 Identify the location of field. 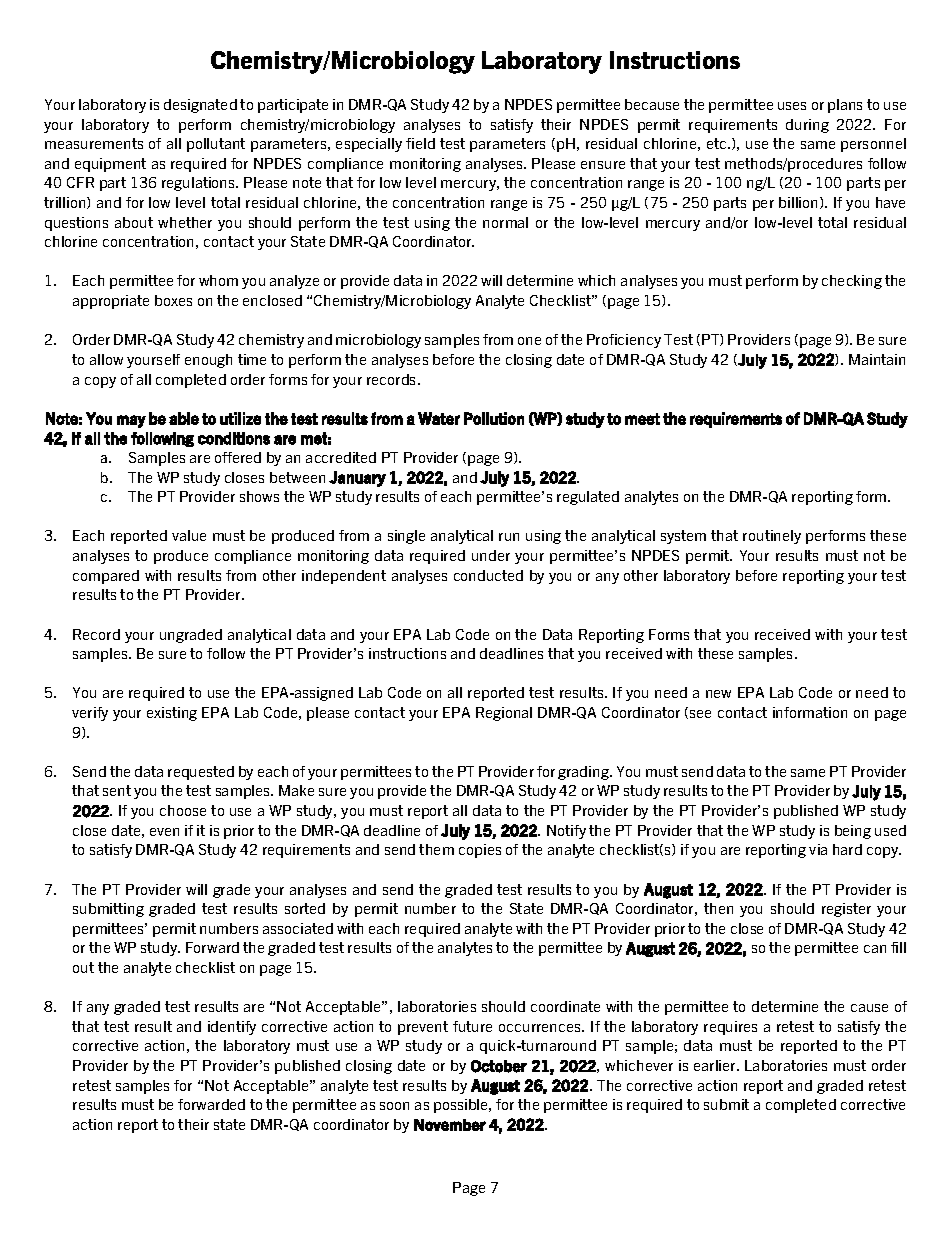
(420, 143).
